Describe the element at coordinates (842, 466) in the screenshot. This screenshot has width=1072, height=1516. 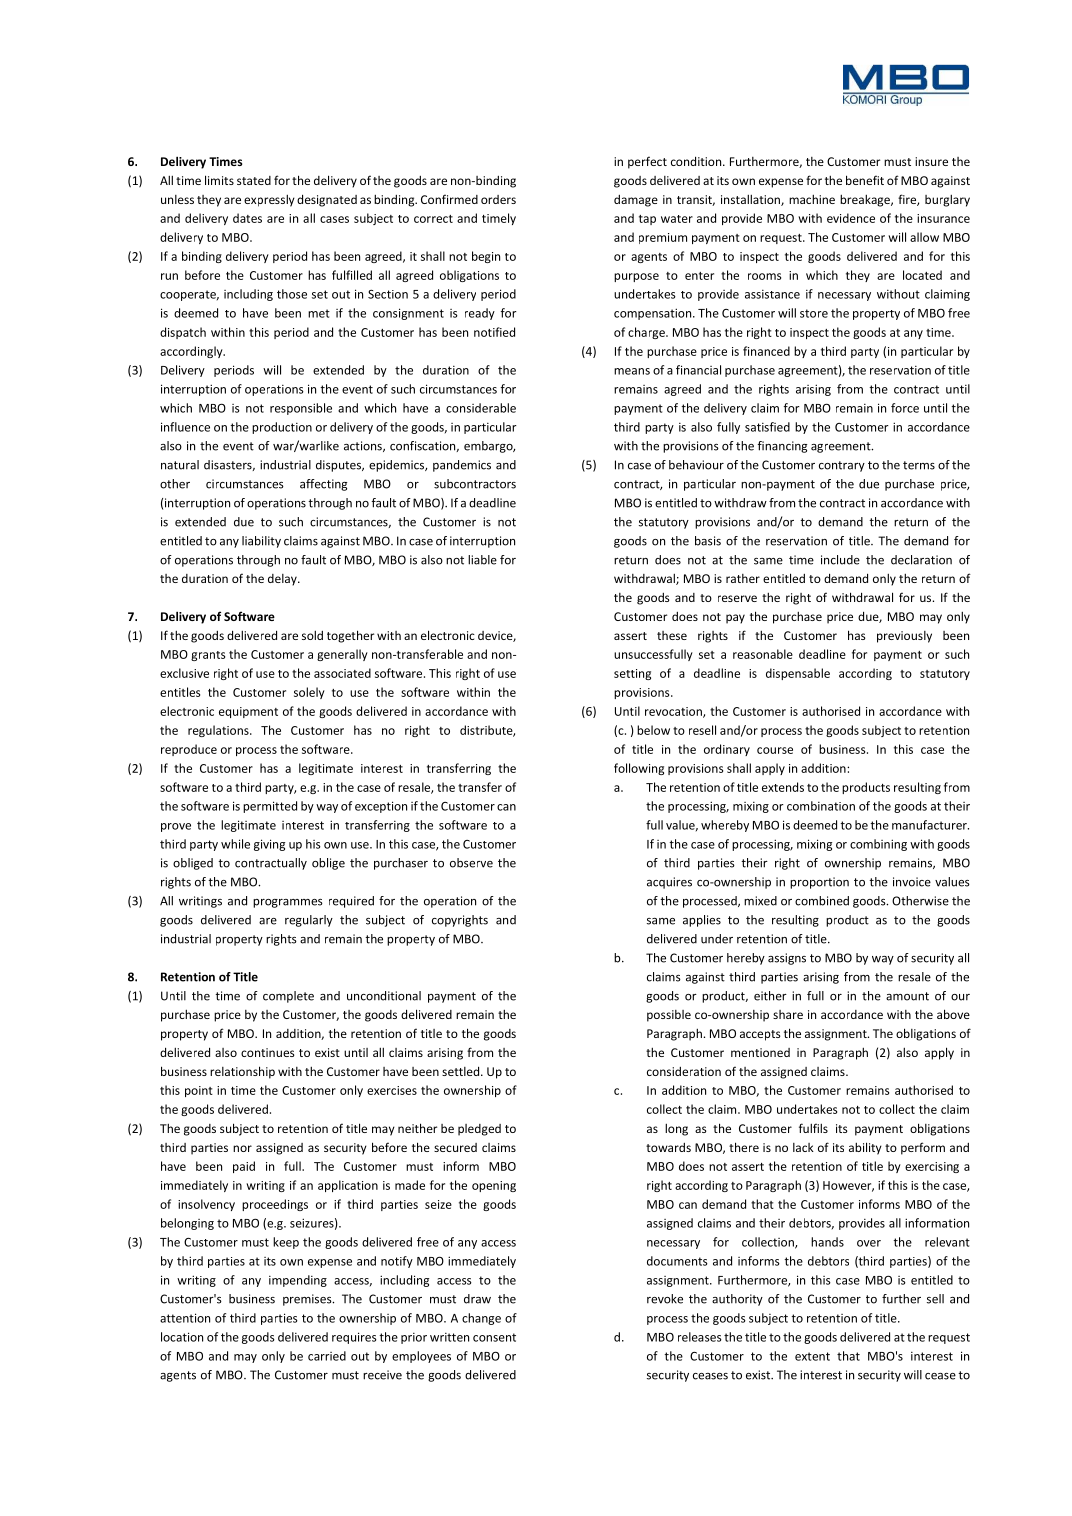
I see `contrary` at that location.
